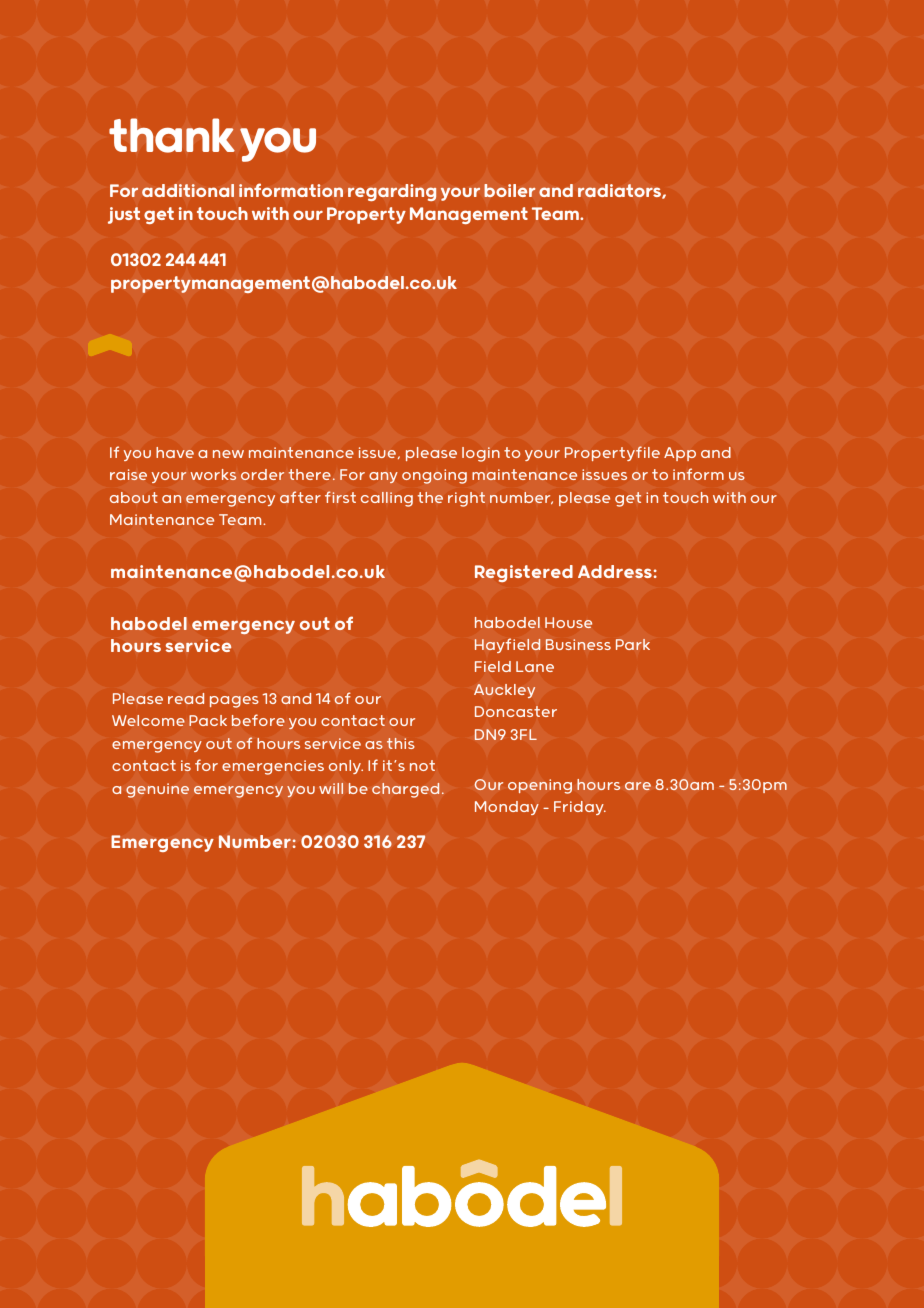  Describe the element at coordinates (466, 499) in the image. I see `right` at that location.
